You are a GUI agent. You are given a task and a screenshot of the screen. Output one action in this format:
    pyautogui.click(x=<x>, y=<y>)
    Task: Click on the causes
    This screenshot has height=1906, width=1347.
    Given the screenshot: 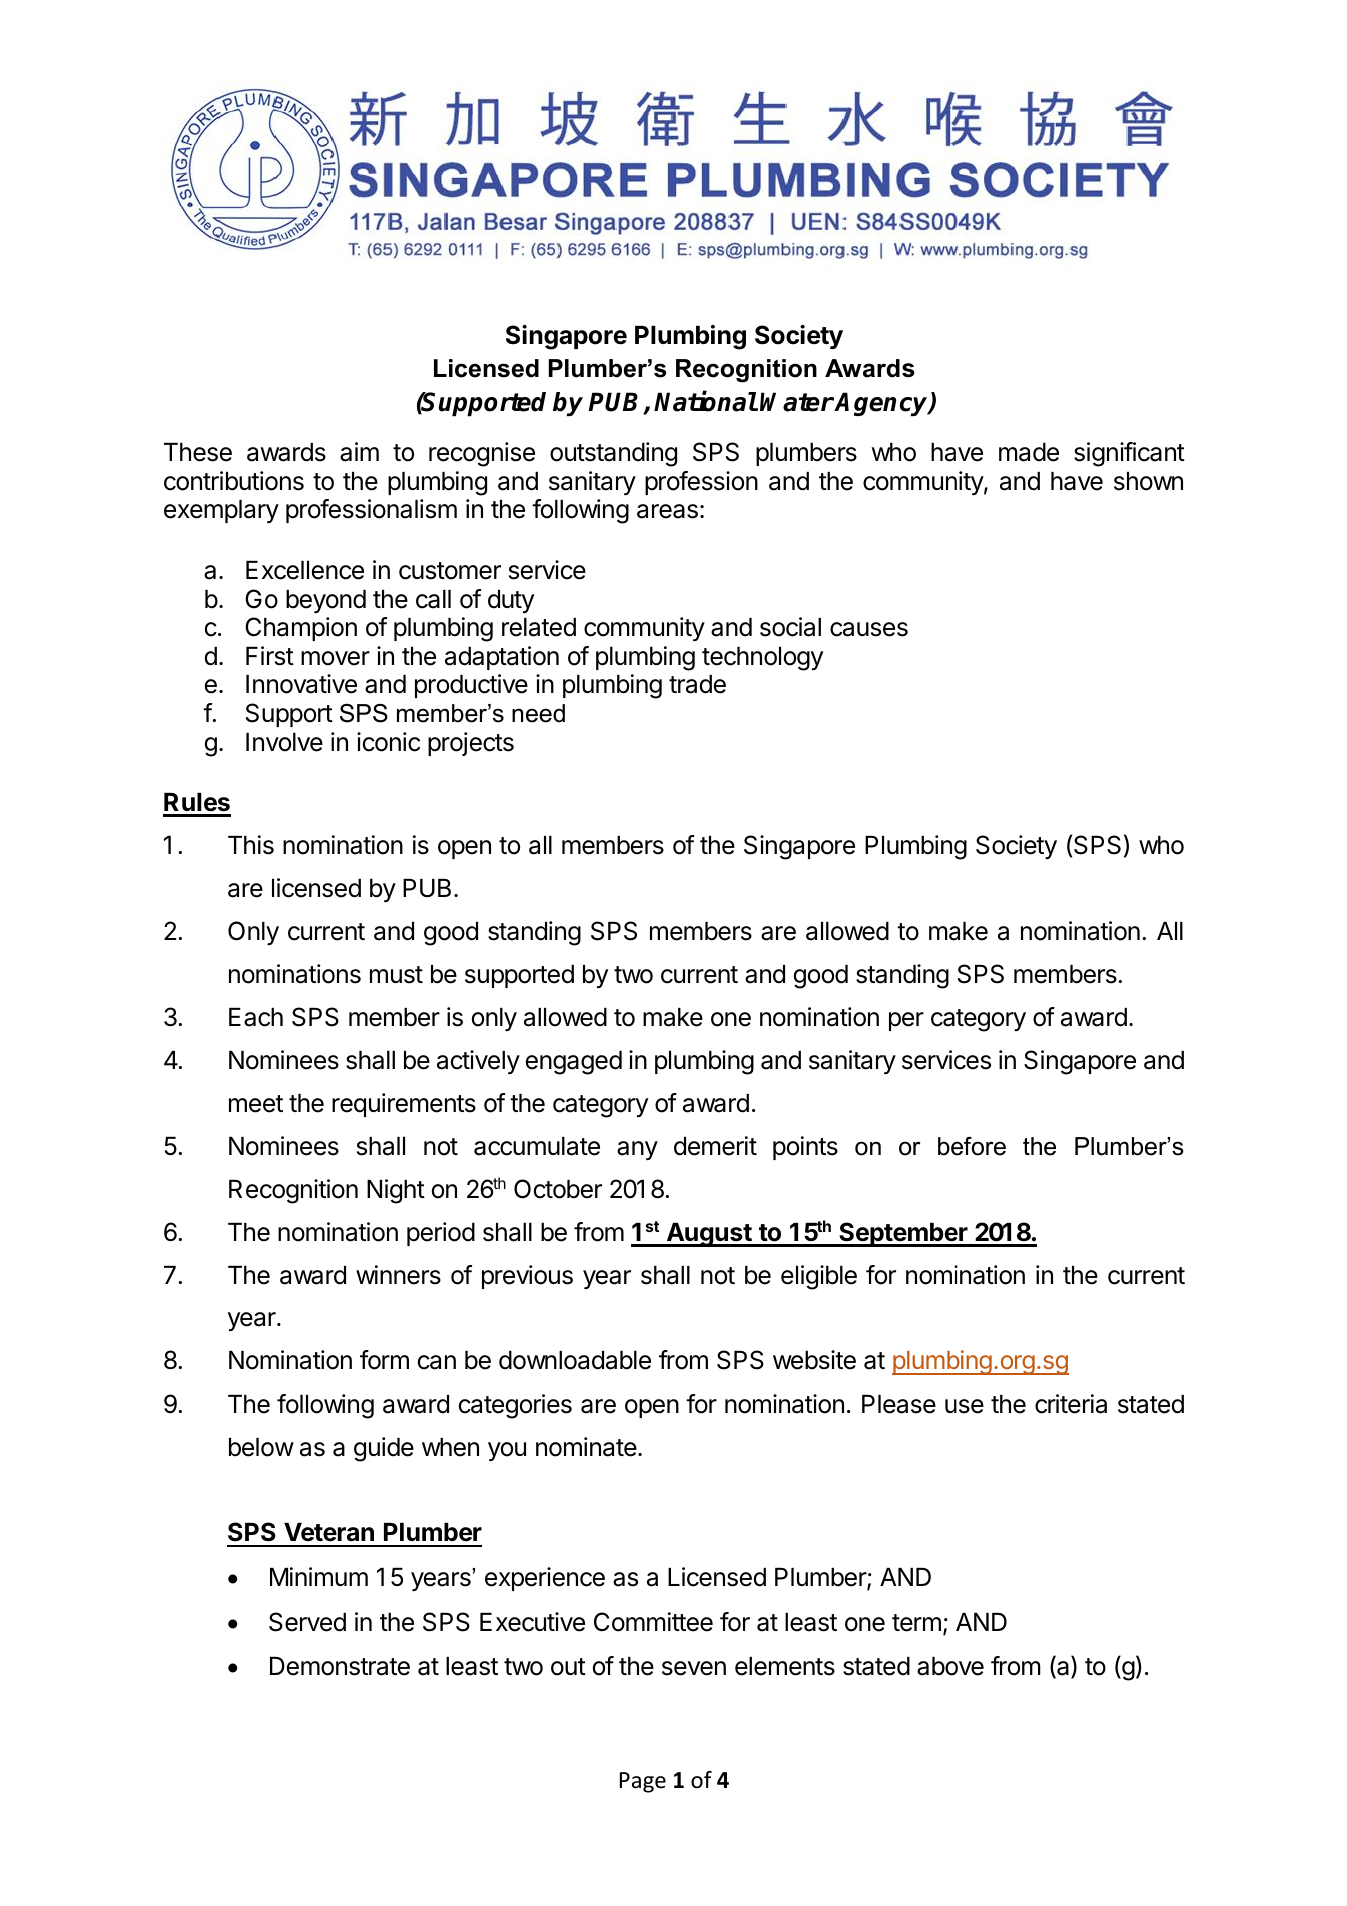 What is the action you would take?
    pyautogui.click(x=869, y=629)
